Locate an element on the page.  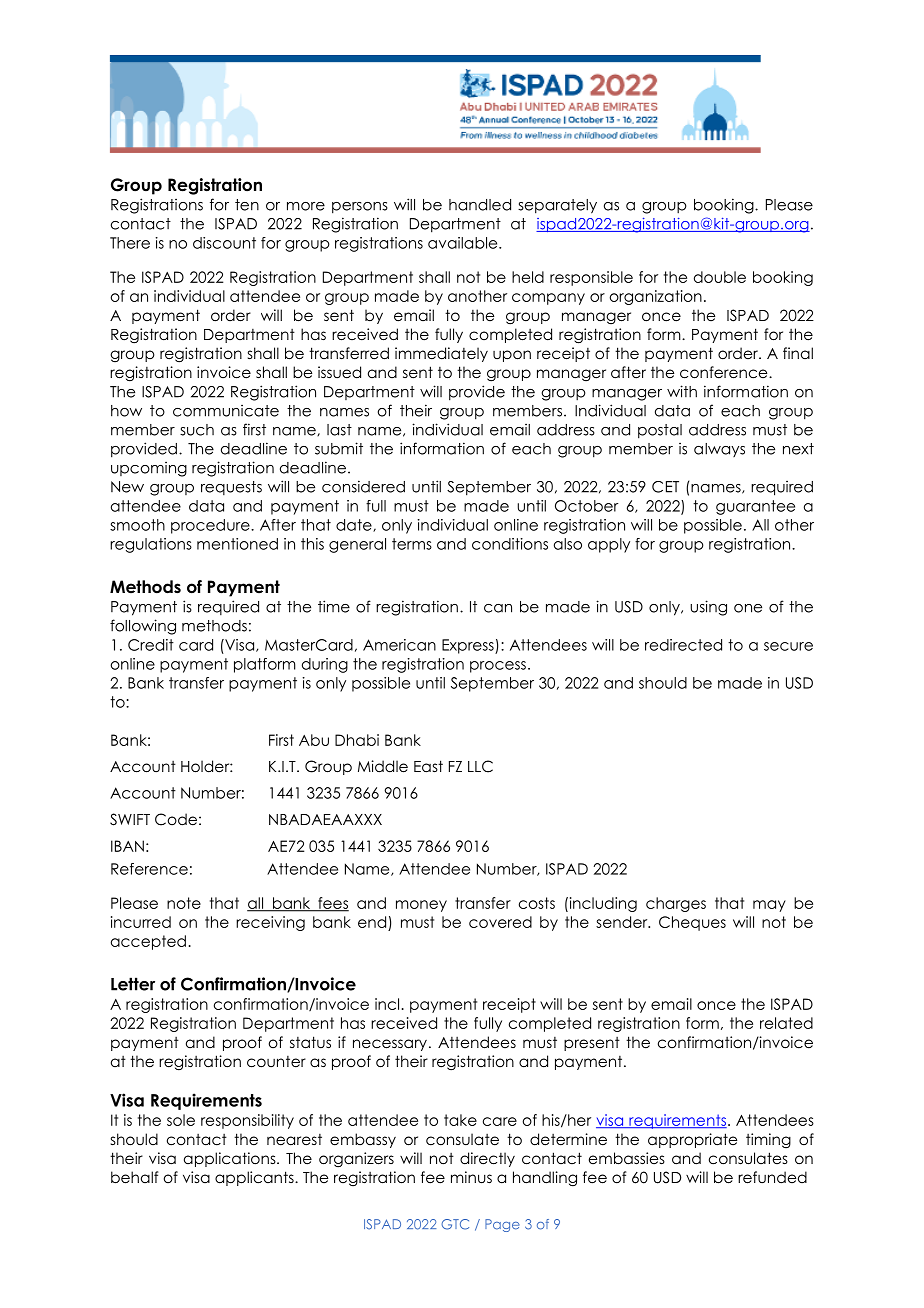
applications is located at coordinates (231, 1159).
